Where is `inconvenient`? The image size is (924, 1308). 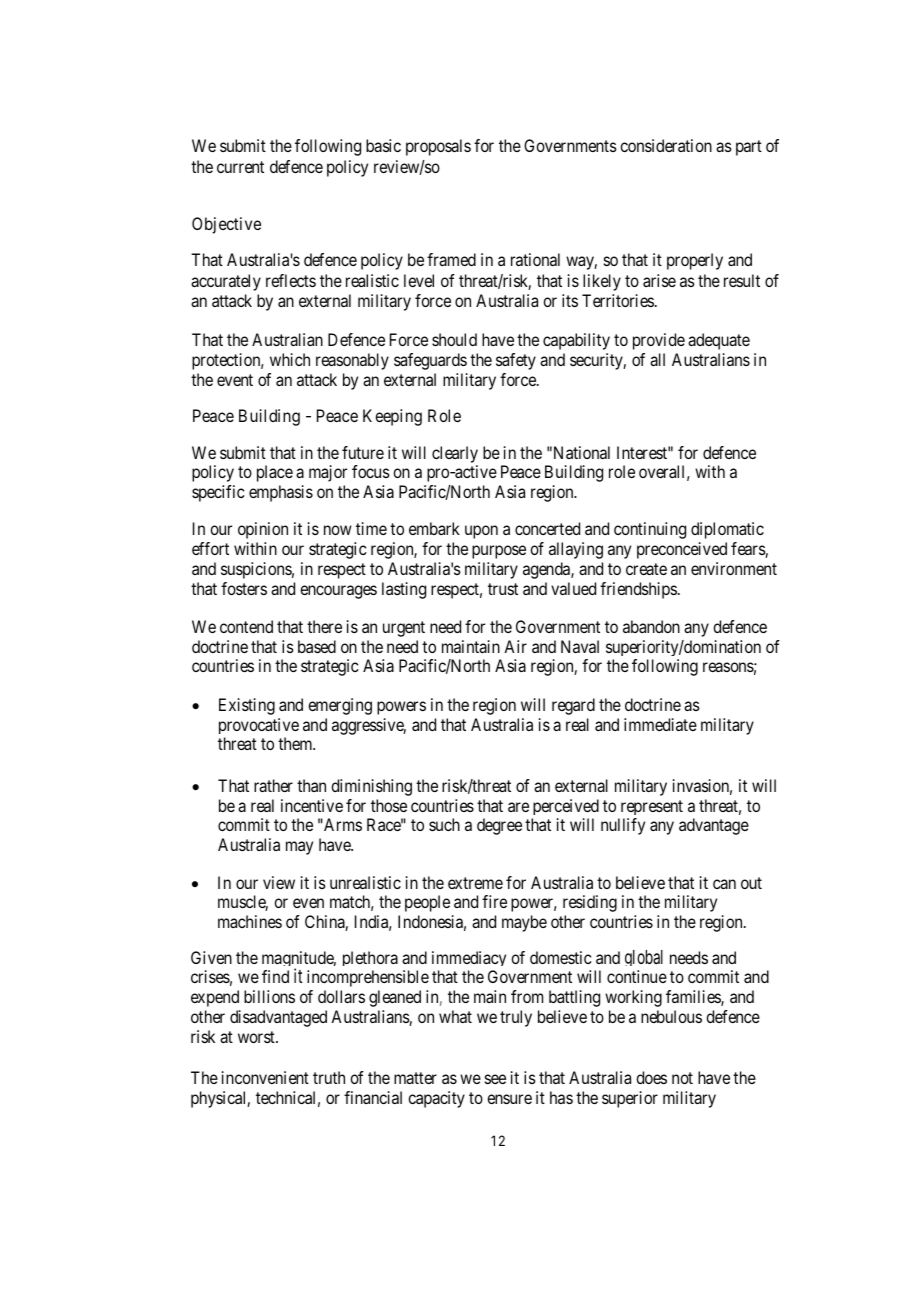
inconvenient is located at coordinates (265, 1077).
